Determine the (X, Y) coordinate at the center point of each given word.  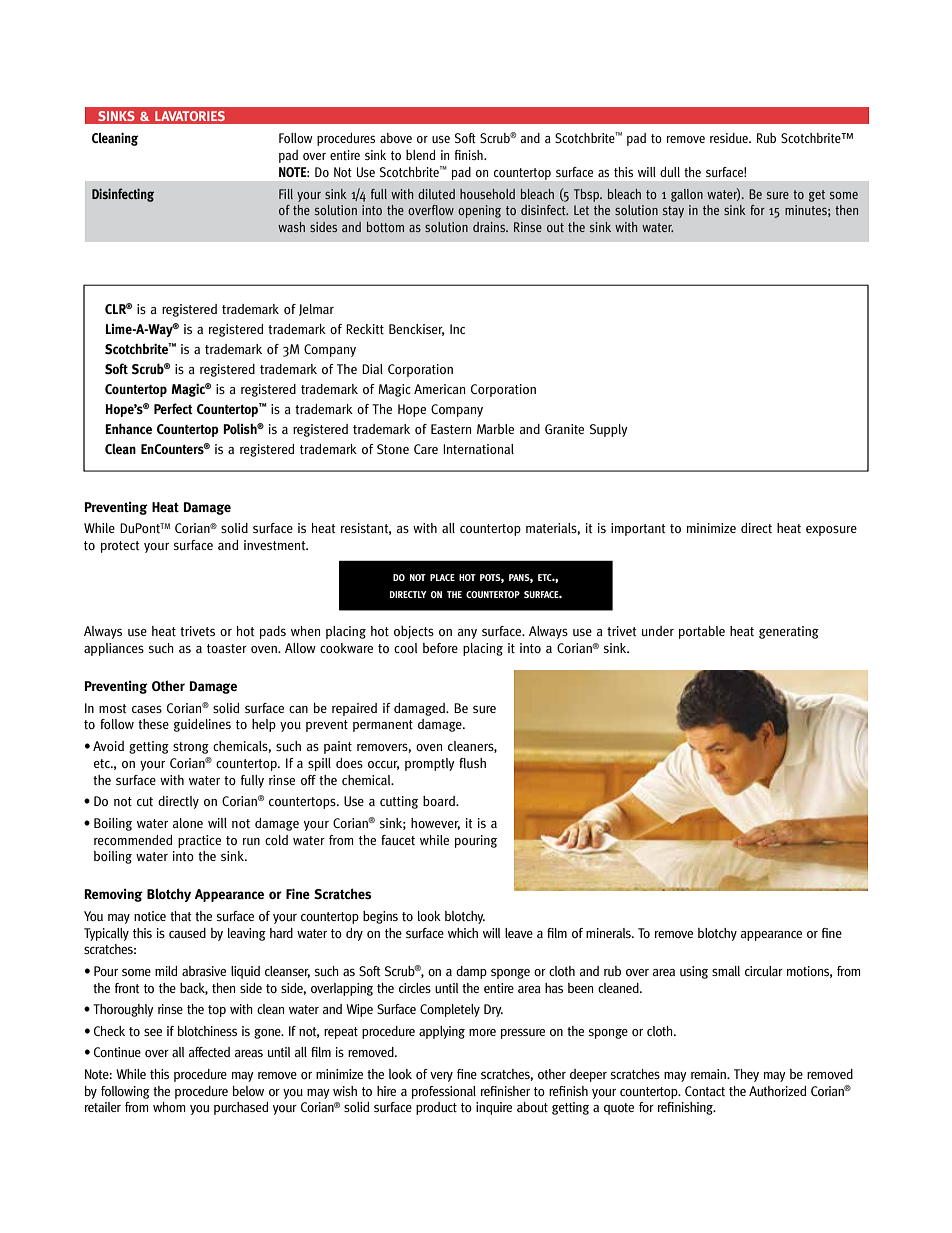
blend (420, 155)
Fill (286, 194)
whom (169, 1107)
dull (670, 172)
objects (414, 632)
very (441, 1077)
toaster (227, 649)
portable (702, 632)
